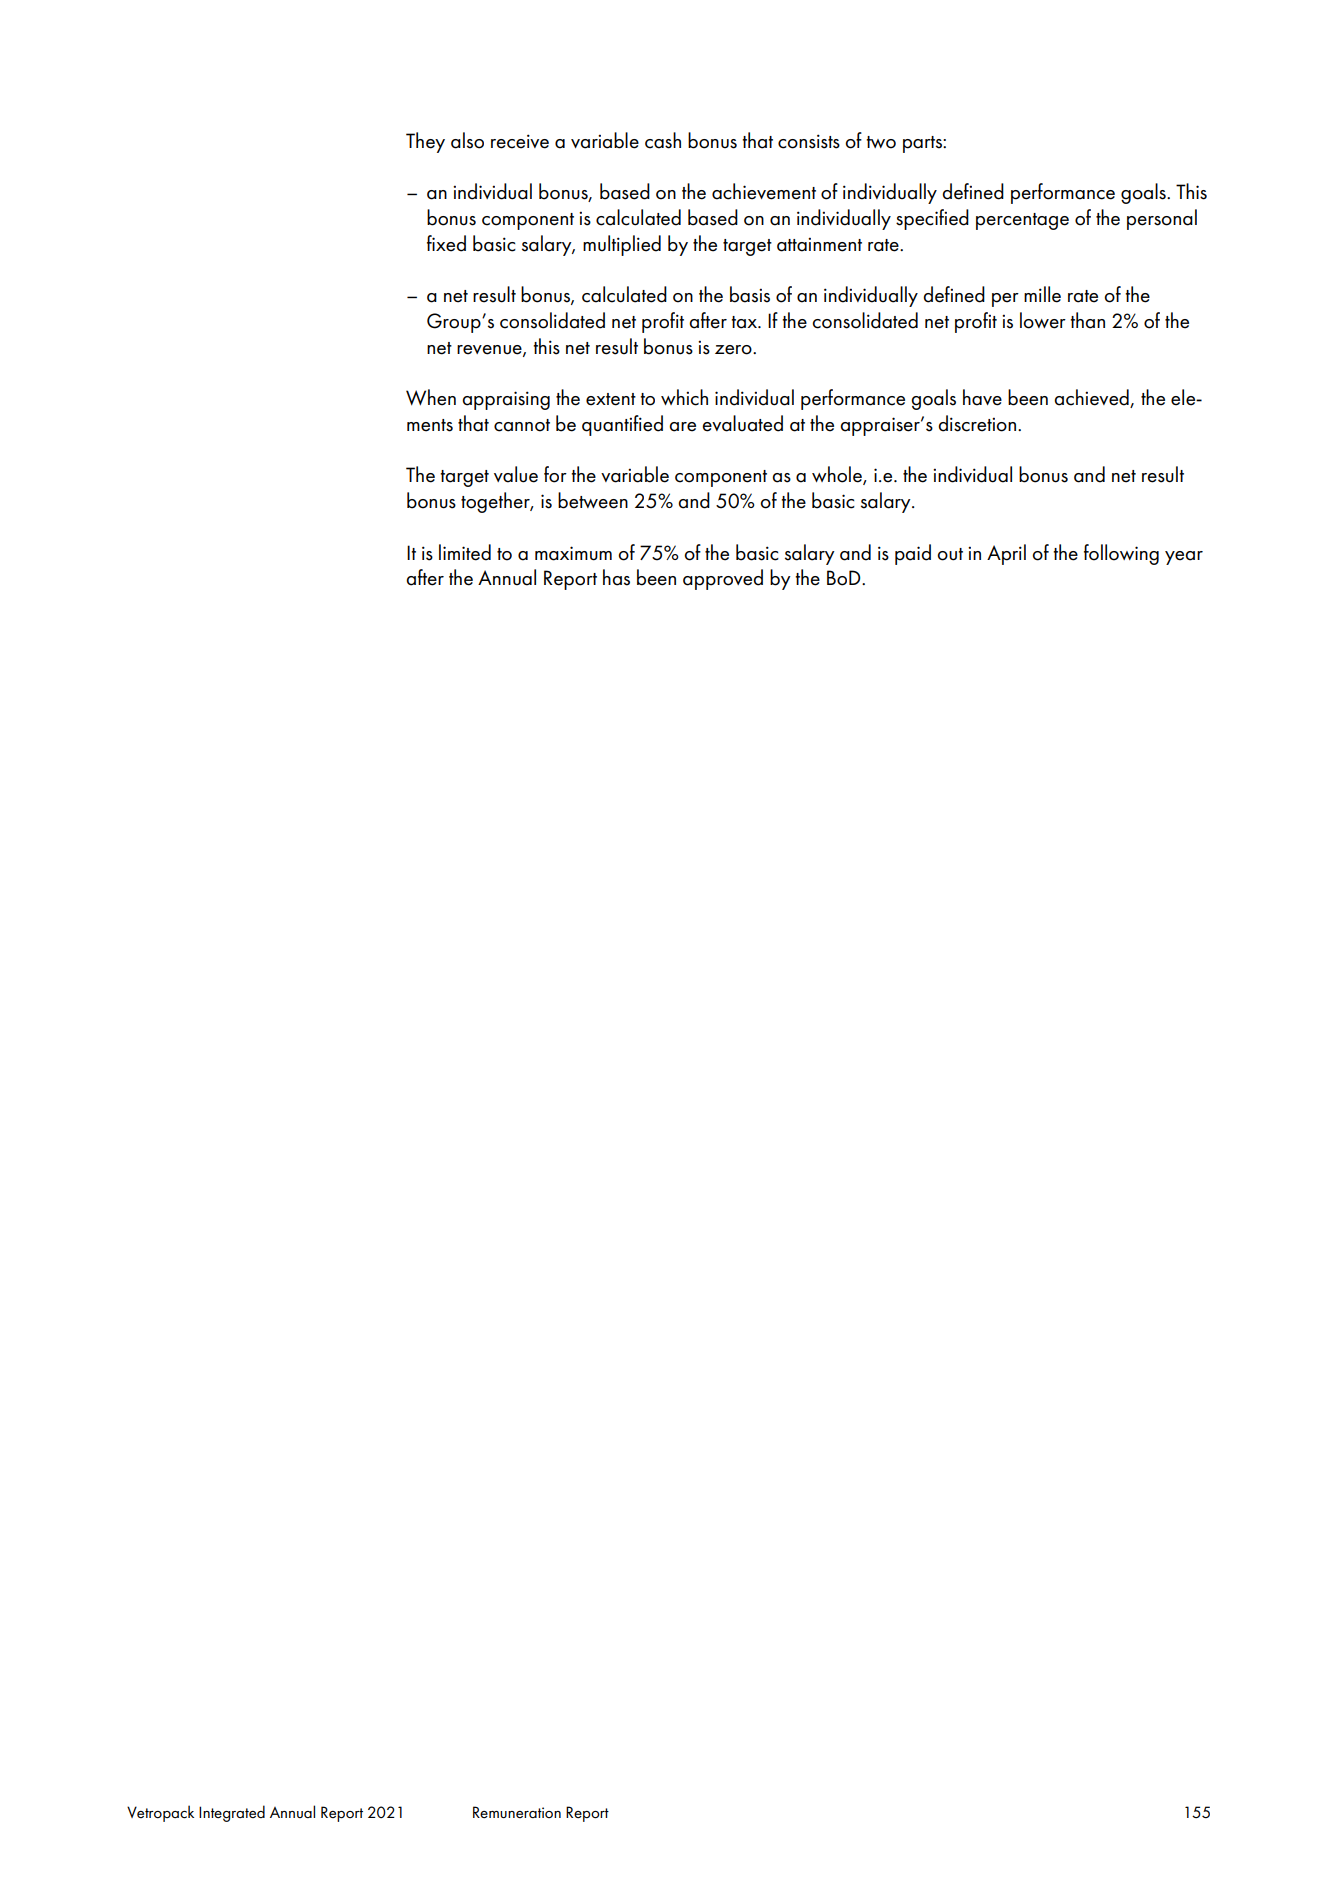 This document has height=1893, width=1339. I want to click on approved, so click(723, 579).
